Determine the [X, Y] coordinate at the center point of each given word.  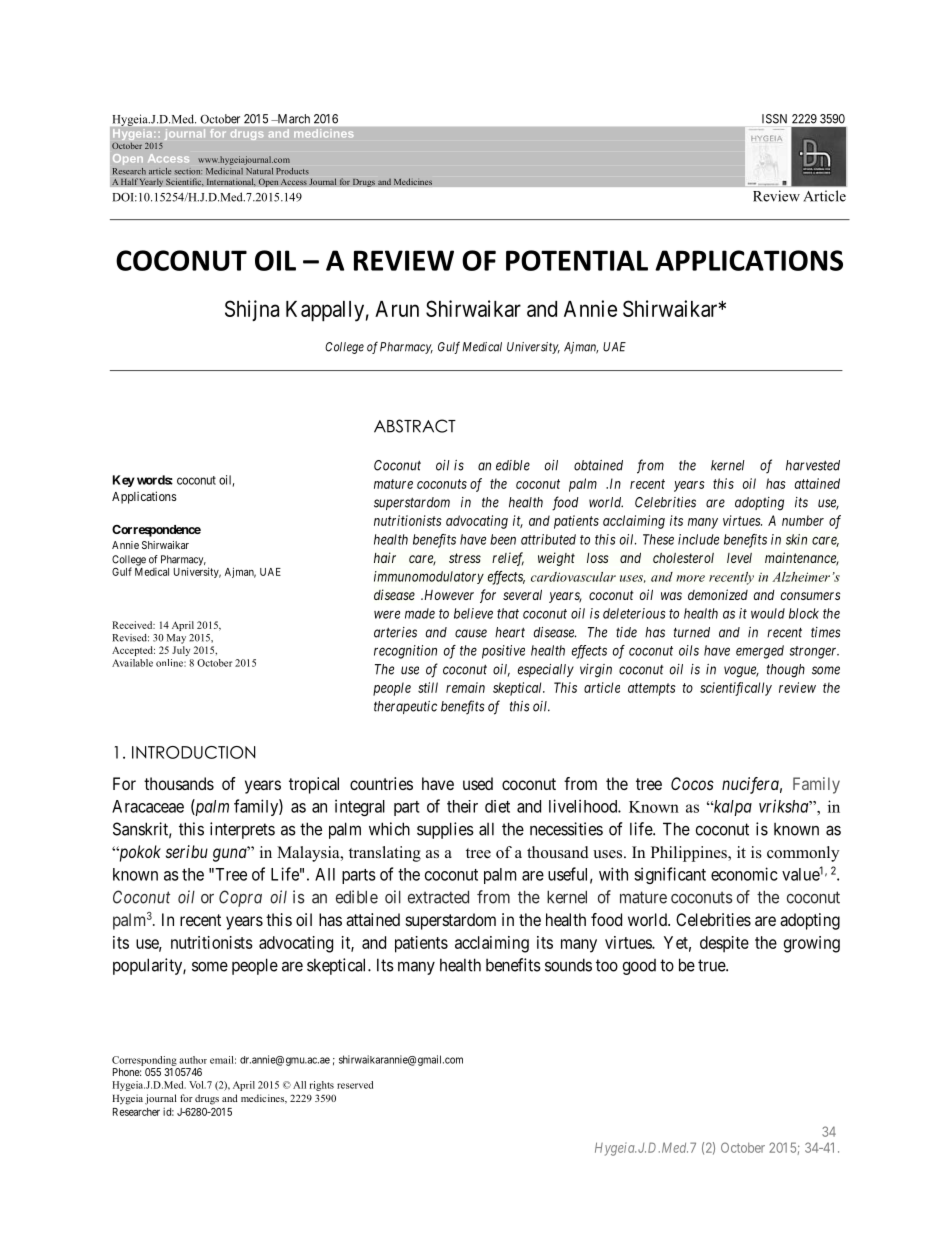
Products [292, 171]
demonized [718, 594]
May [176, 639]
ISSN [774, 119]
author [193, 1060]
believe [473, 613]
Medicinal [224, 171]
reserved [355, 1085]
